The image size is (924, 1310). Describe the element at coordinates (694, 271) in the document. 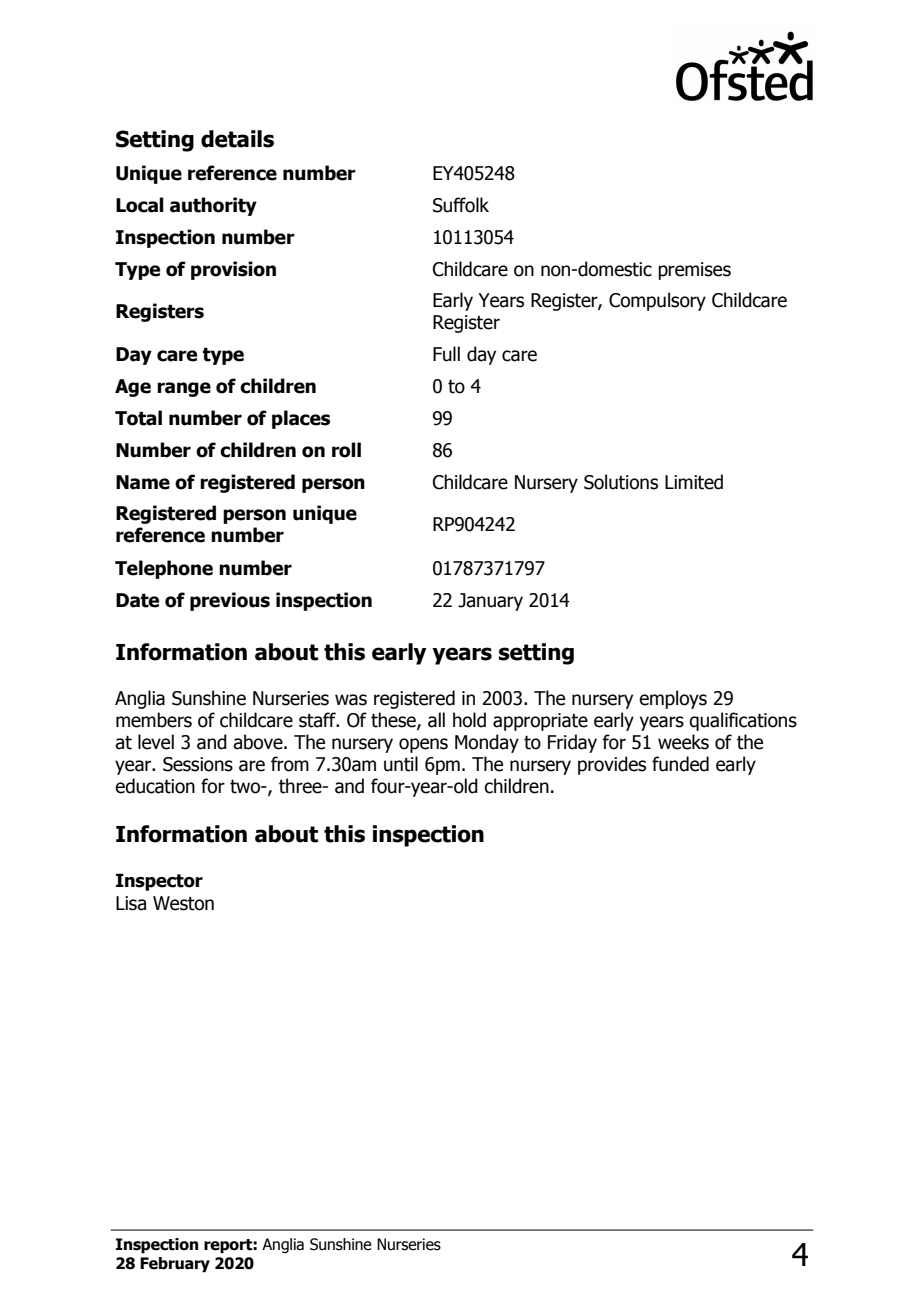

I see `premises` at that location.
